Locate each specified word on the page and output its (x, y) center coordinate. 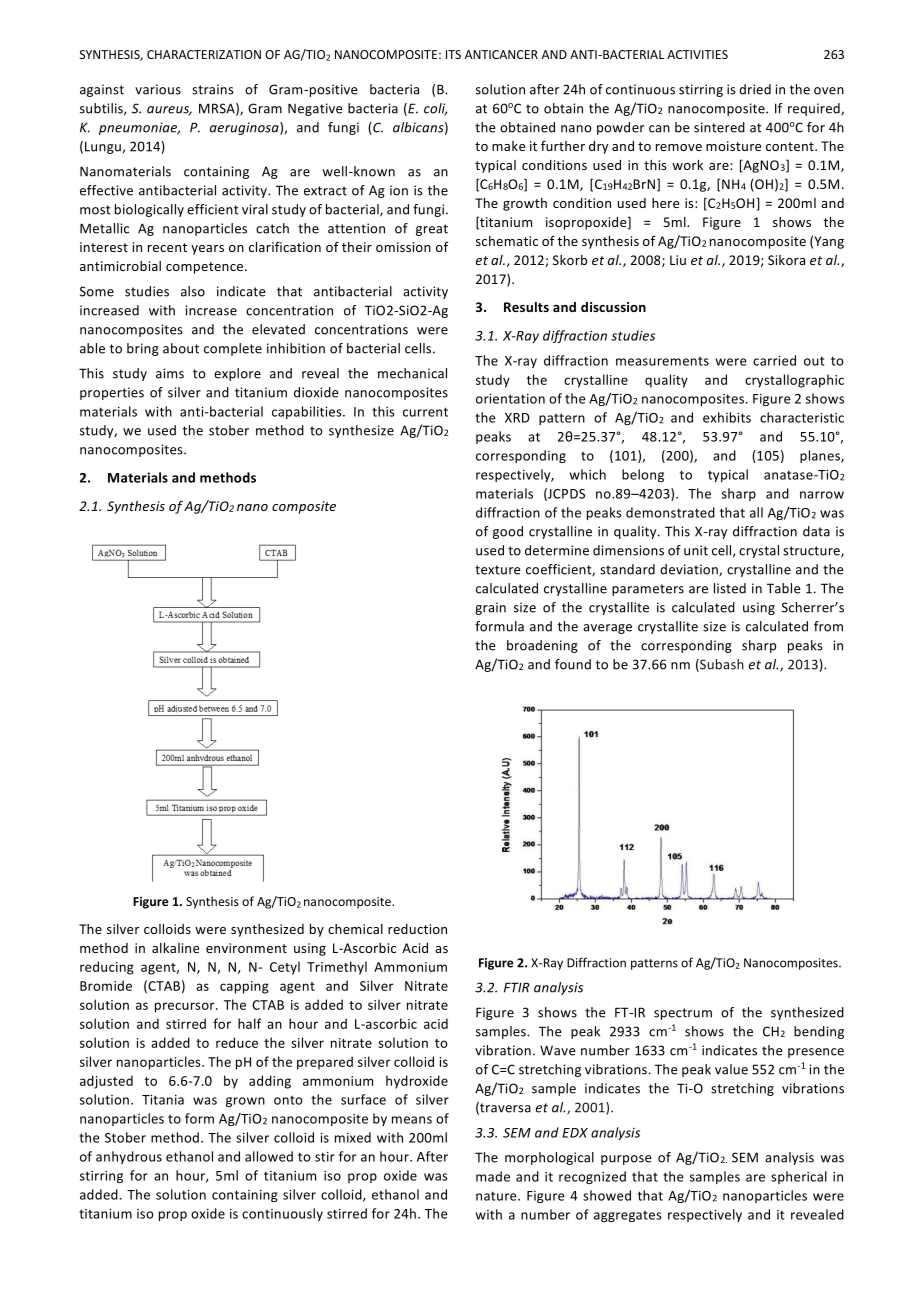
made (493, 1176)
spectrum (683, 1014)
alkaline (175, 948)
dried (755, 89)
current (425, 412)
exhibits (727, 417)
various (158, 89)
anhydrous (129, 1157)
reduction (417, 929)
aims (170, 373)
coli (435, 109)
